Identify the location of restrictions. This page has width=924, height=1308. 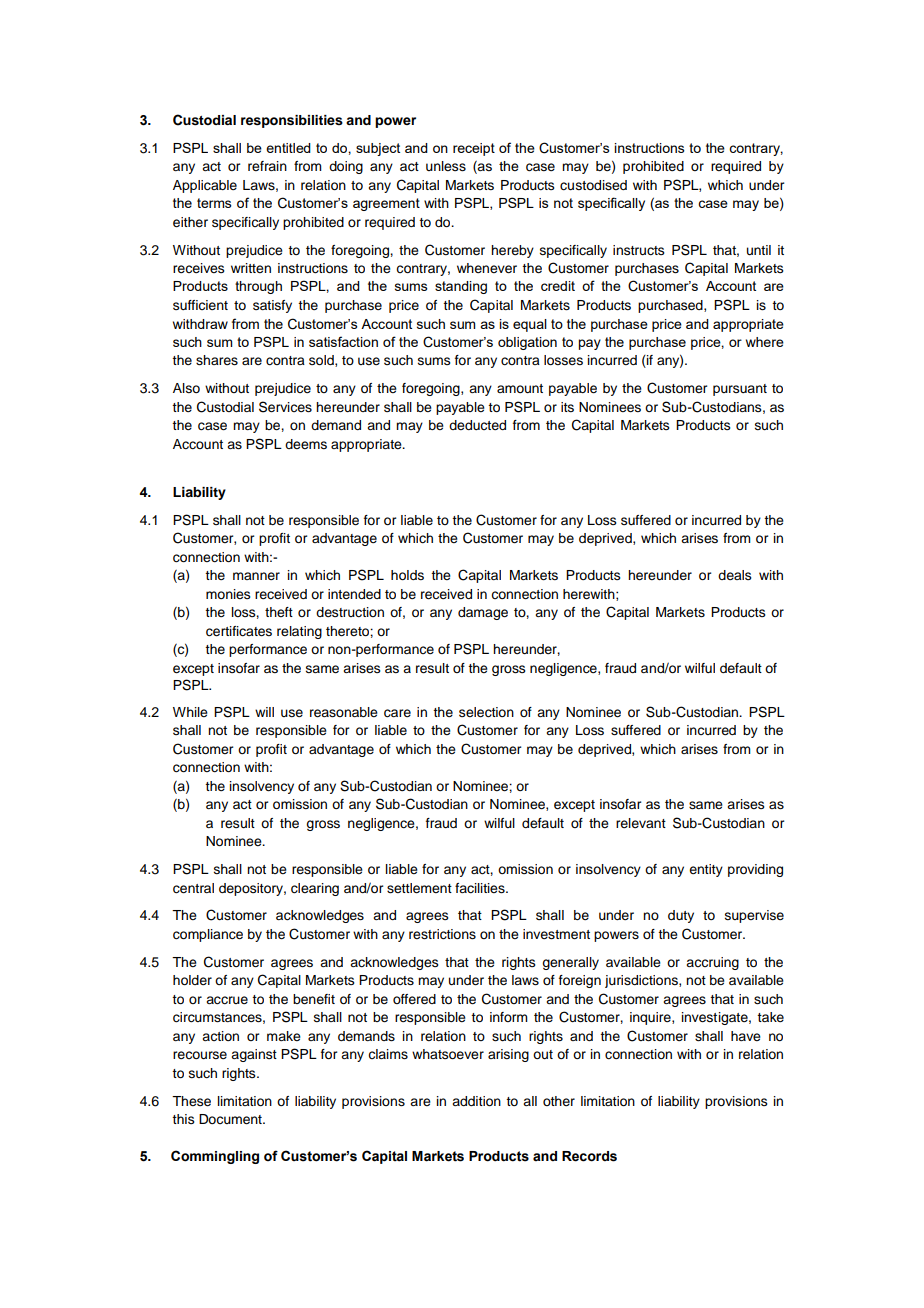
(442, 934).
